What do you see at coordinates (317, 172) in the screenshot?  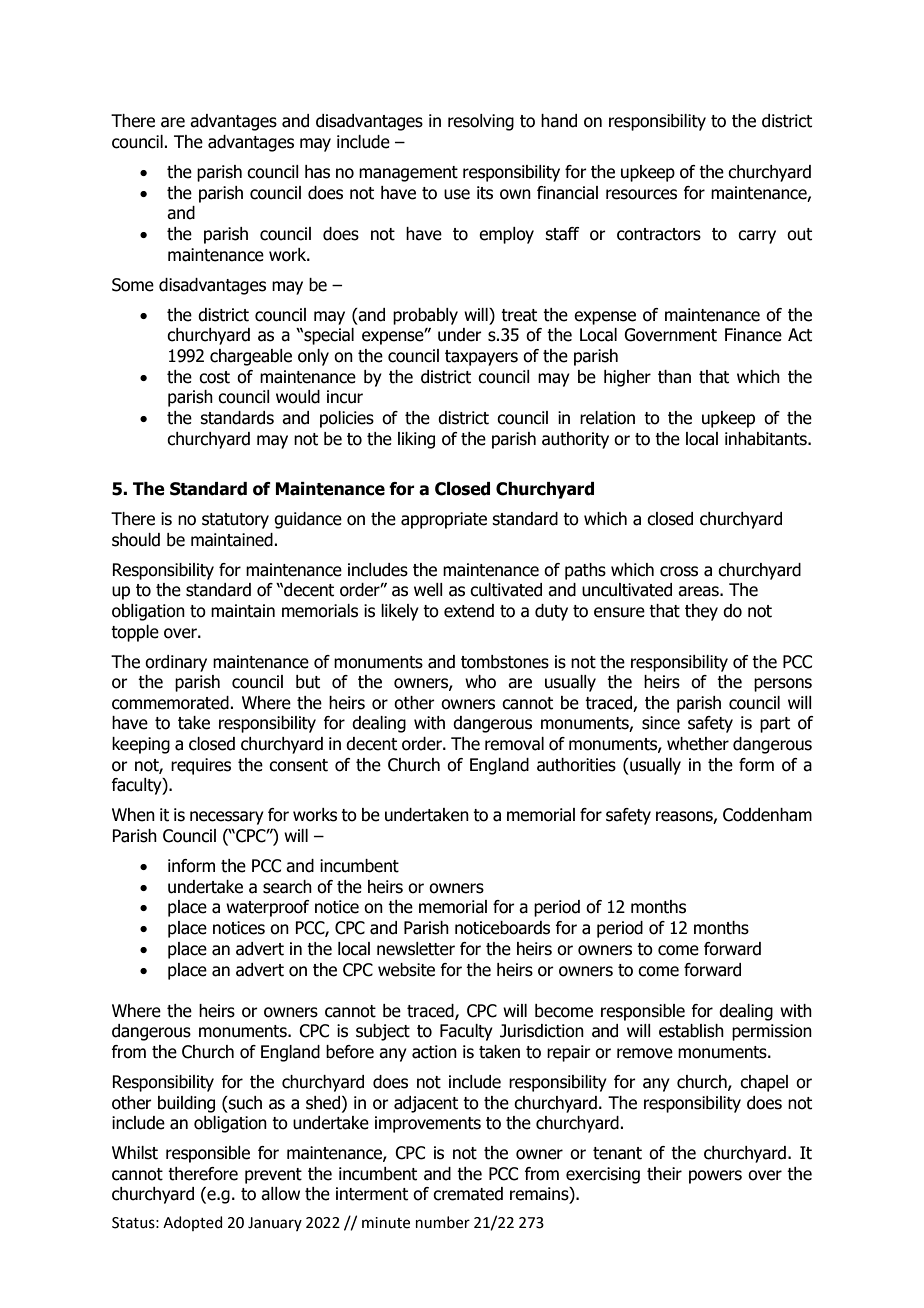 I see `has` at bounding box center [317, 172].
